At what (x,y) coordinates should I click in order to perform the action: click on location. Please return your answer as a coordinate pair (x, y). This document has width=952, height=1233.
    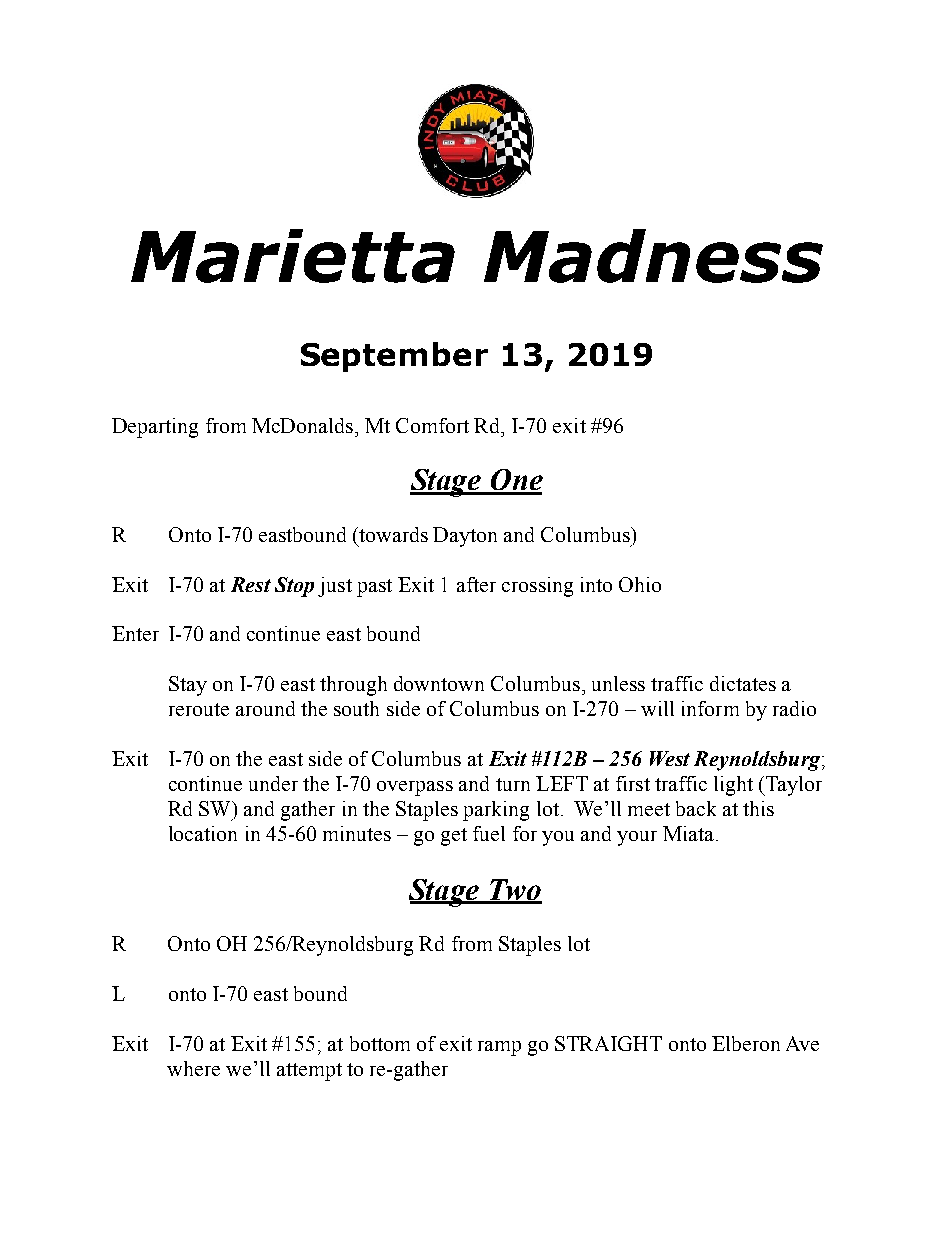
    Looking at the image, I should click on (203, 833).
